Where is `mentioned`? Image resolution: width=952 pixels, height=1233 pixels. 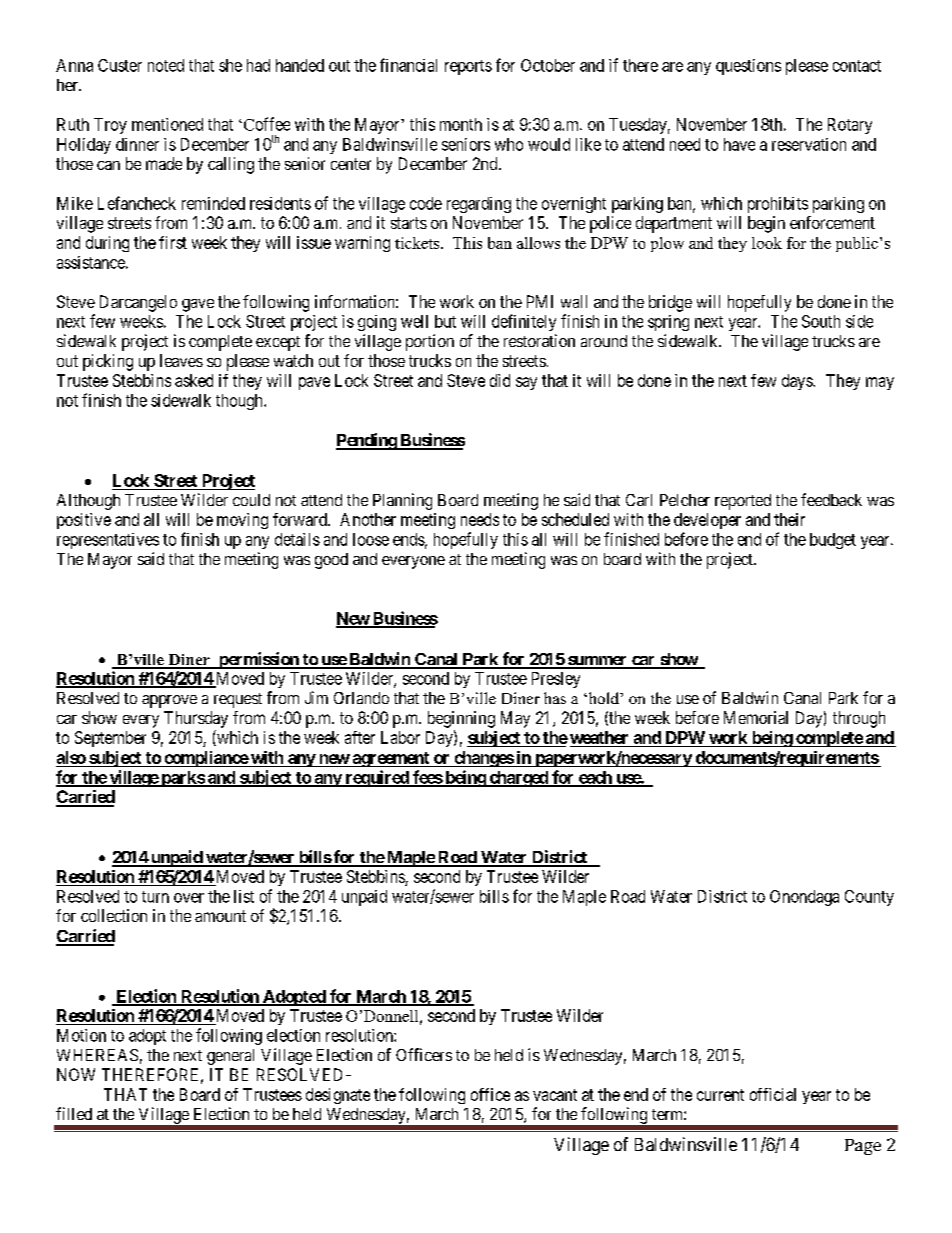 mentioned is located at coordinates (167, 124).
